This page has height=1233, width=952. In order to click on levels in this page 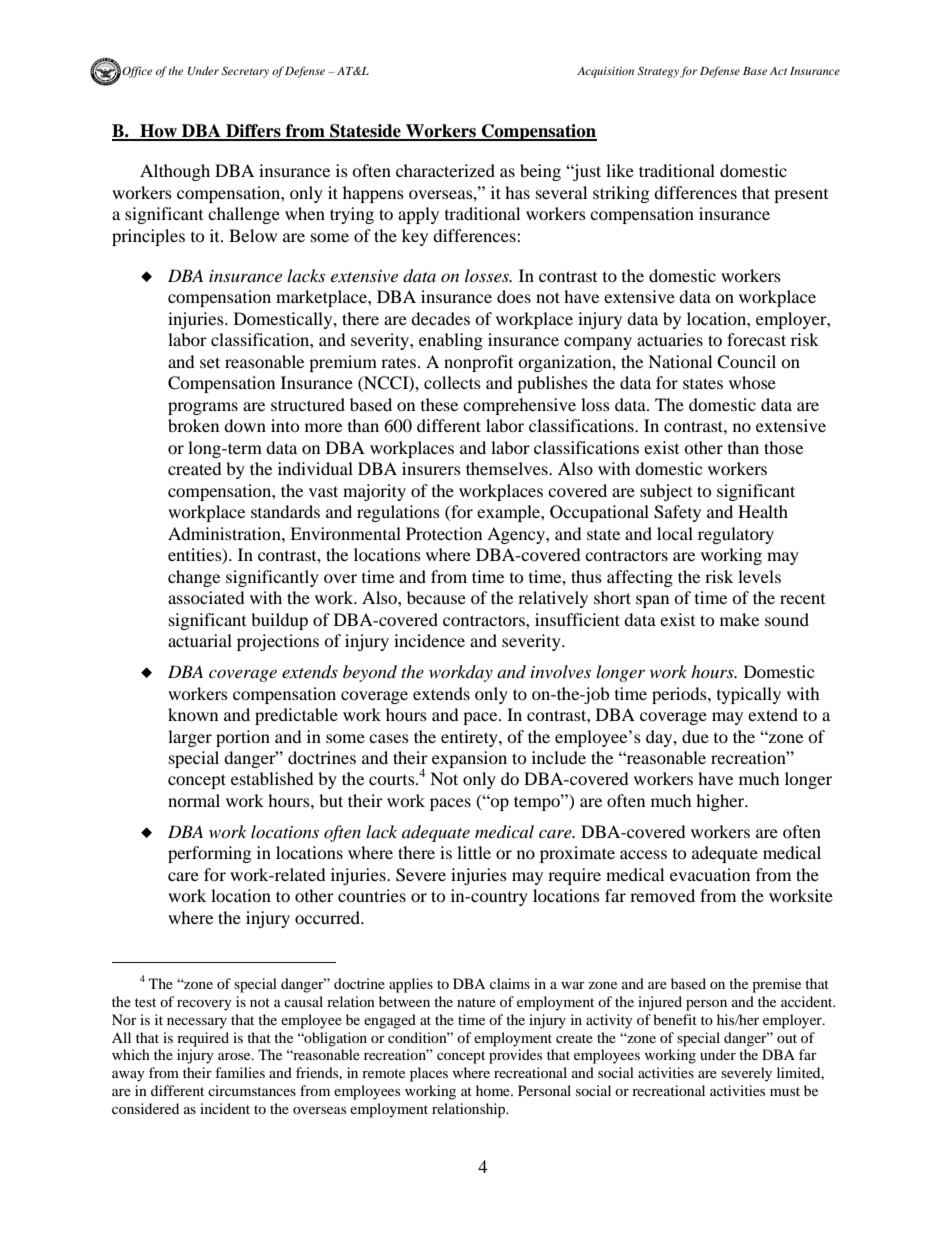, I will do `click(759, 576)`.
